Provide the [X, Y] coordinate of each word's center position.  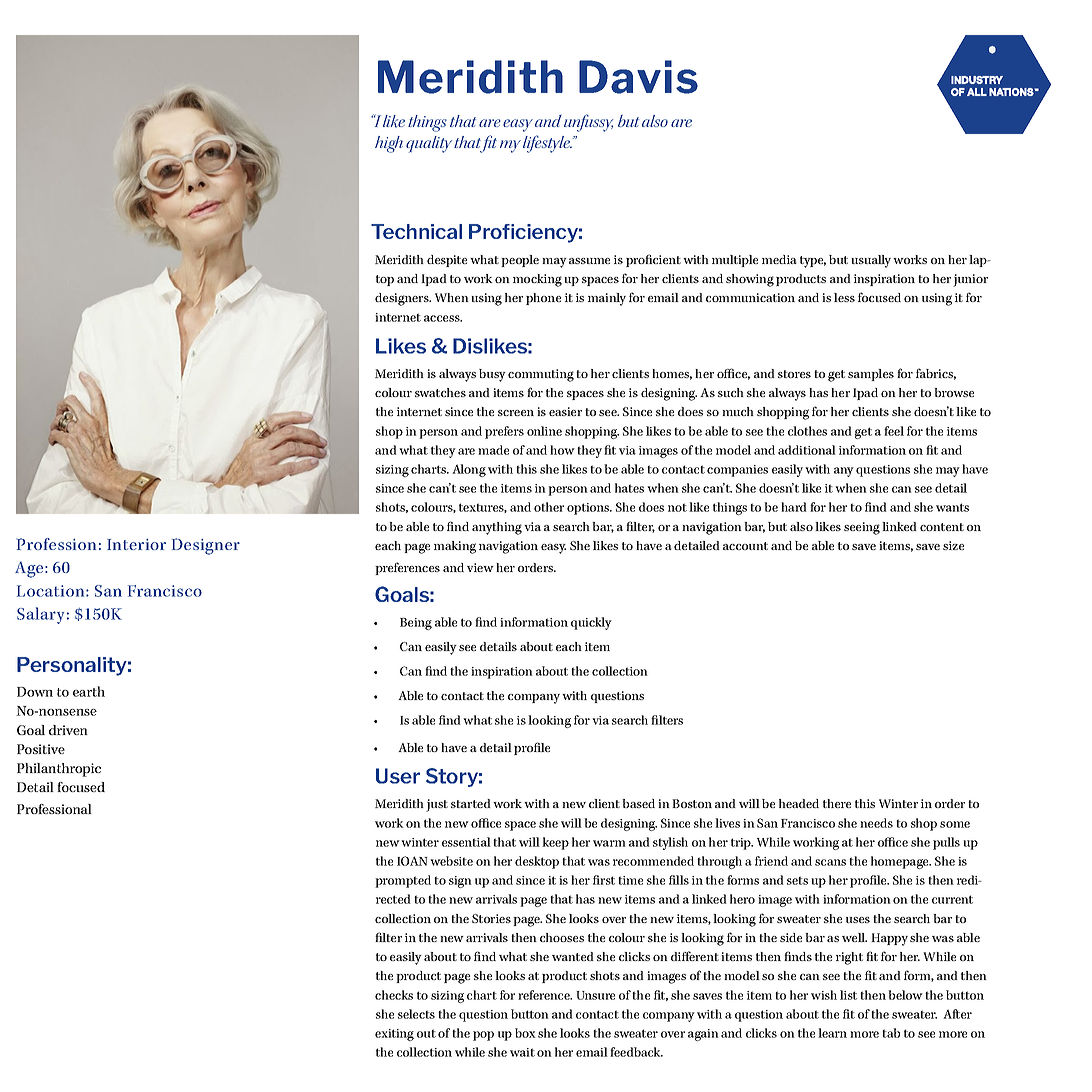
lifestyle [547, 144]
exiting [394, 1035]
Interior [136, 544]
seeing [862, 528]
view [480, 567]
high [389, 144]
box [525, 1033]
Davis [638, 77]
